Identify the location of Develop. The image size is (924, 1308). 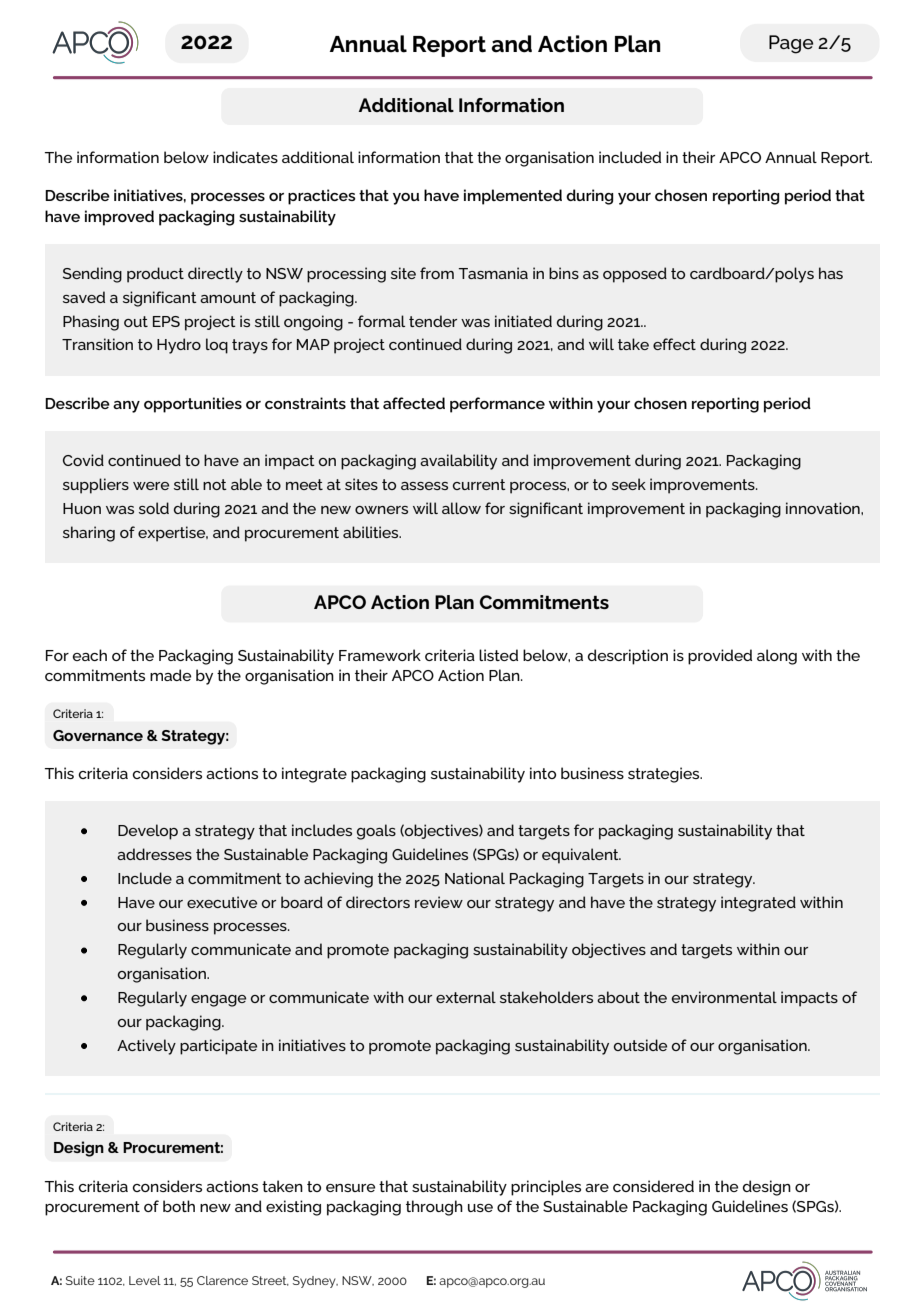
(148, 832).
